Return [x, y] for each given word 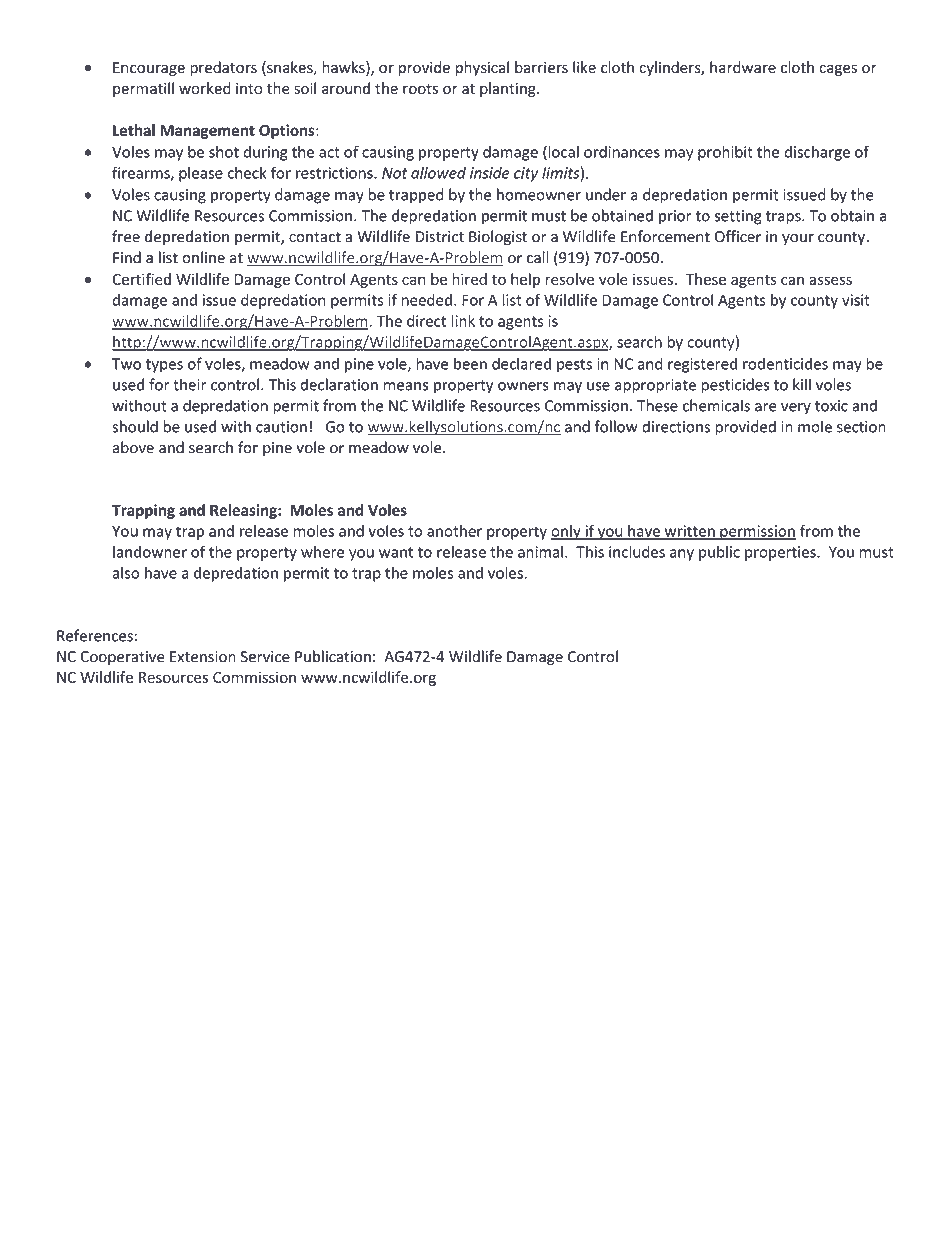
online [203, 257]
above [133, 447]
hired [469, 279]
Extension [203, 657]
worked [205, 88]
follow [616, 426]
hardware [743, 67]
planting [509, 89]
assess [830, 280]
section [861, 427]
